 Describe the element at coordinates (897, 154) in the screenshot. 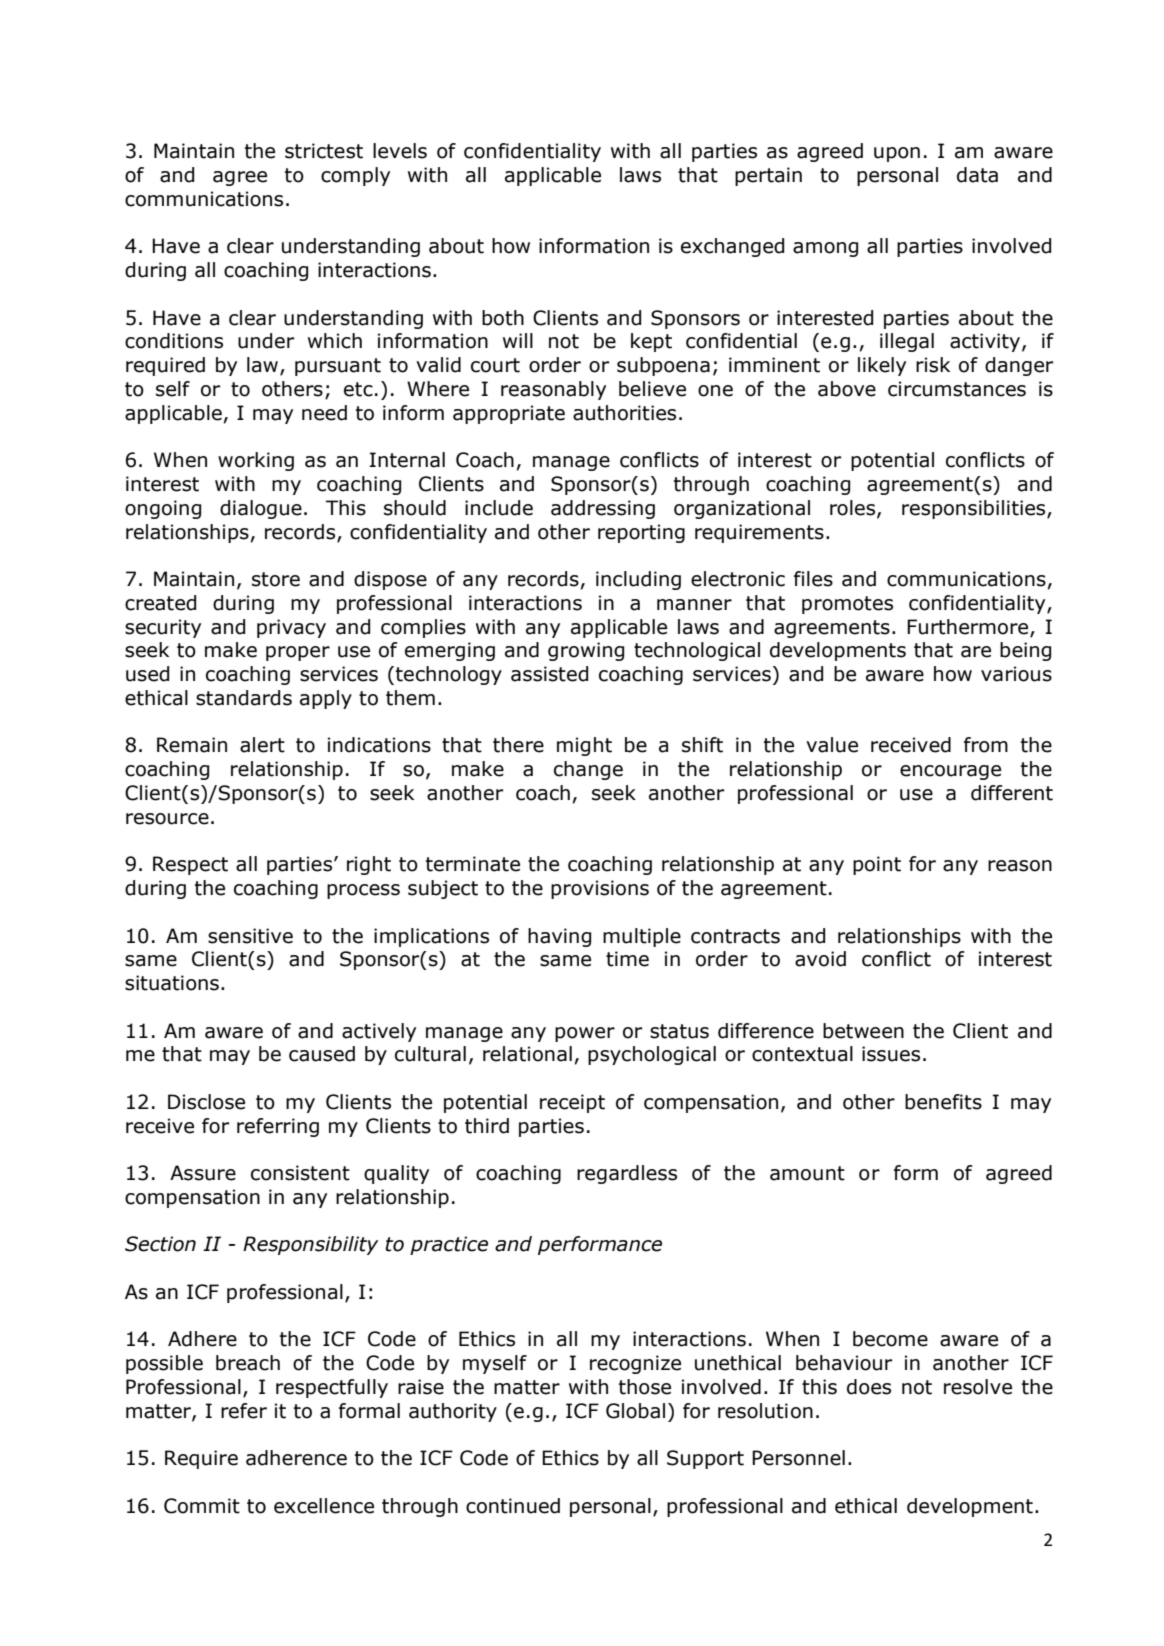

I see `upon` at that location.
